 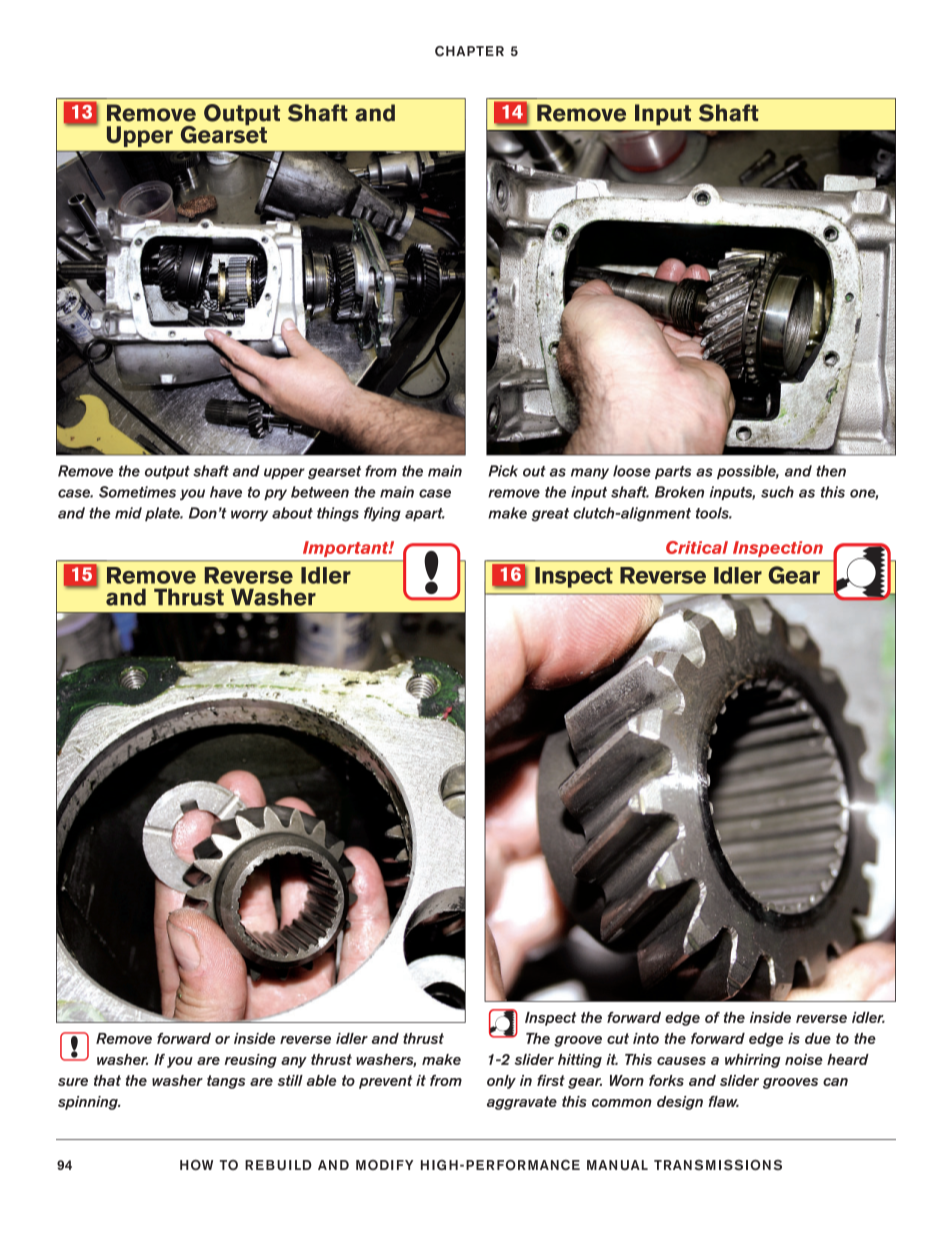 I want to click on that, so click(x=107, y=1080).
